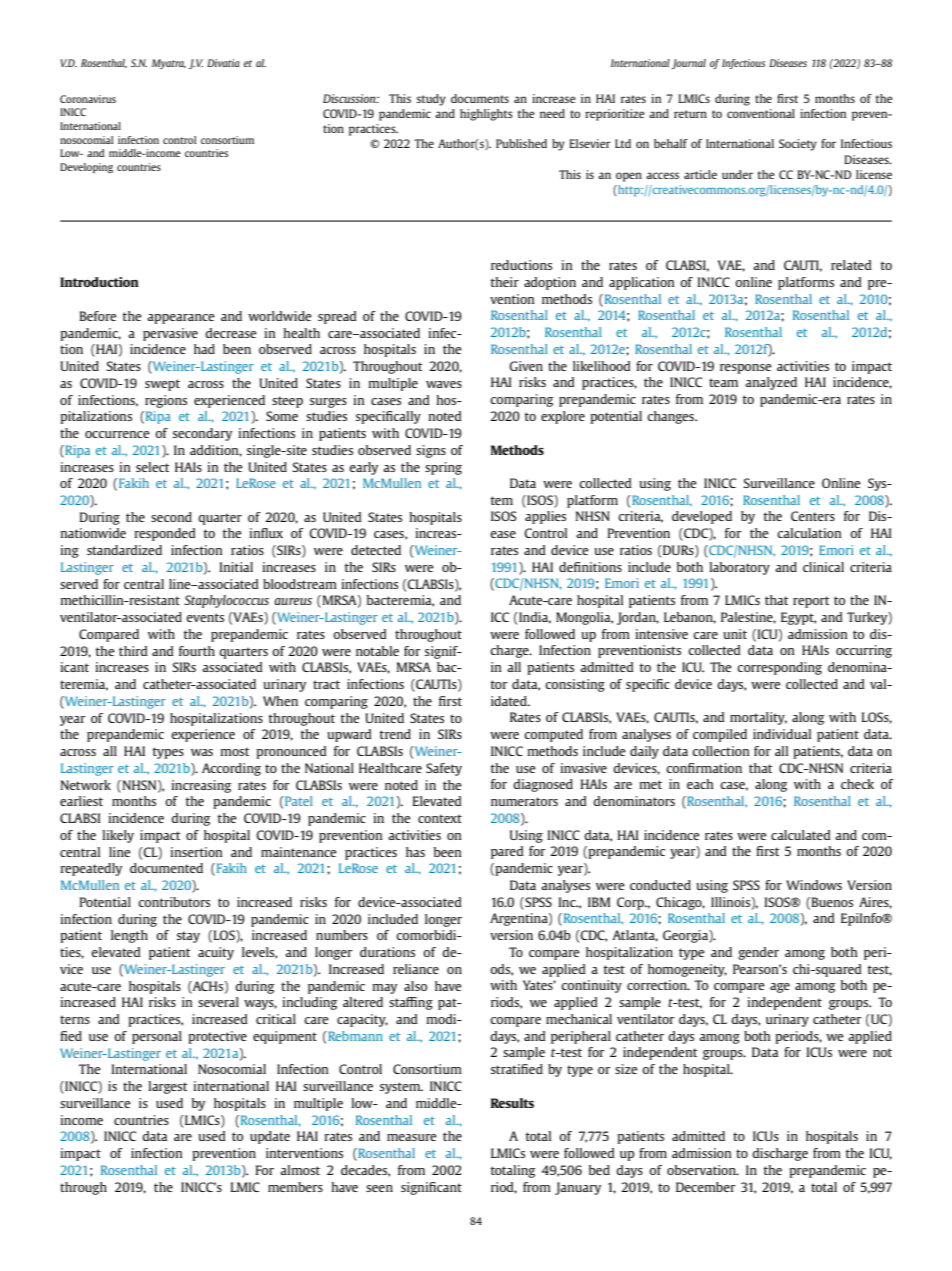 This screenshot has width=952, height=1271. I want to click on According, so click(231, 769).
